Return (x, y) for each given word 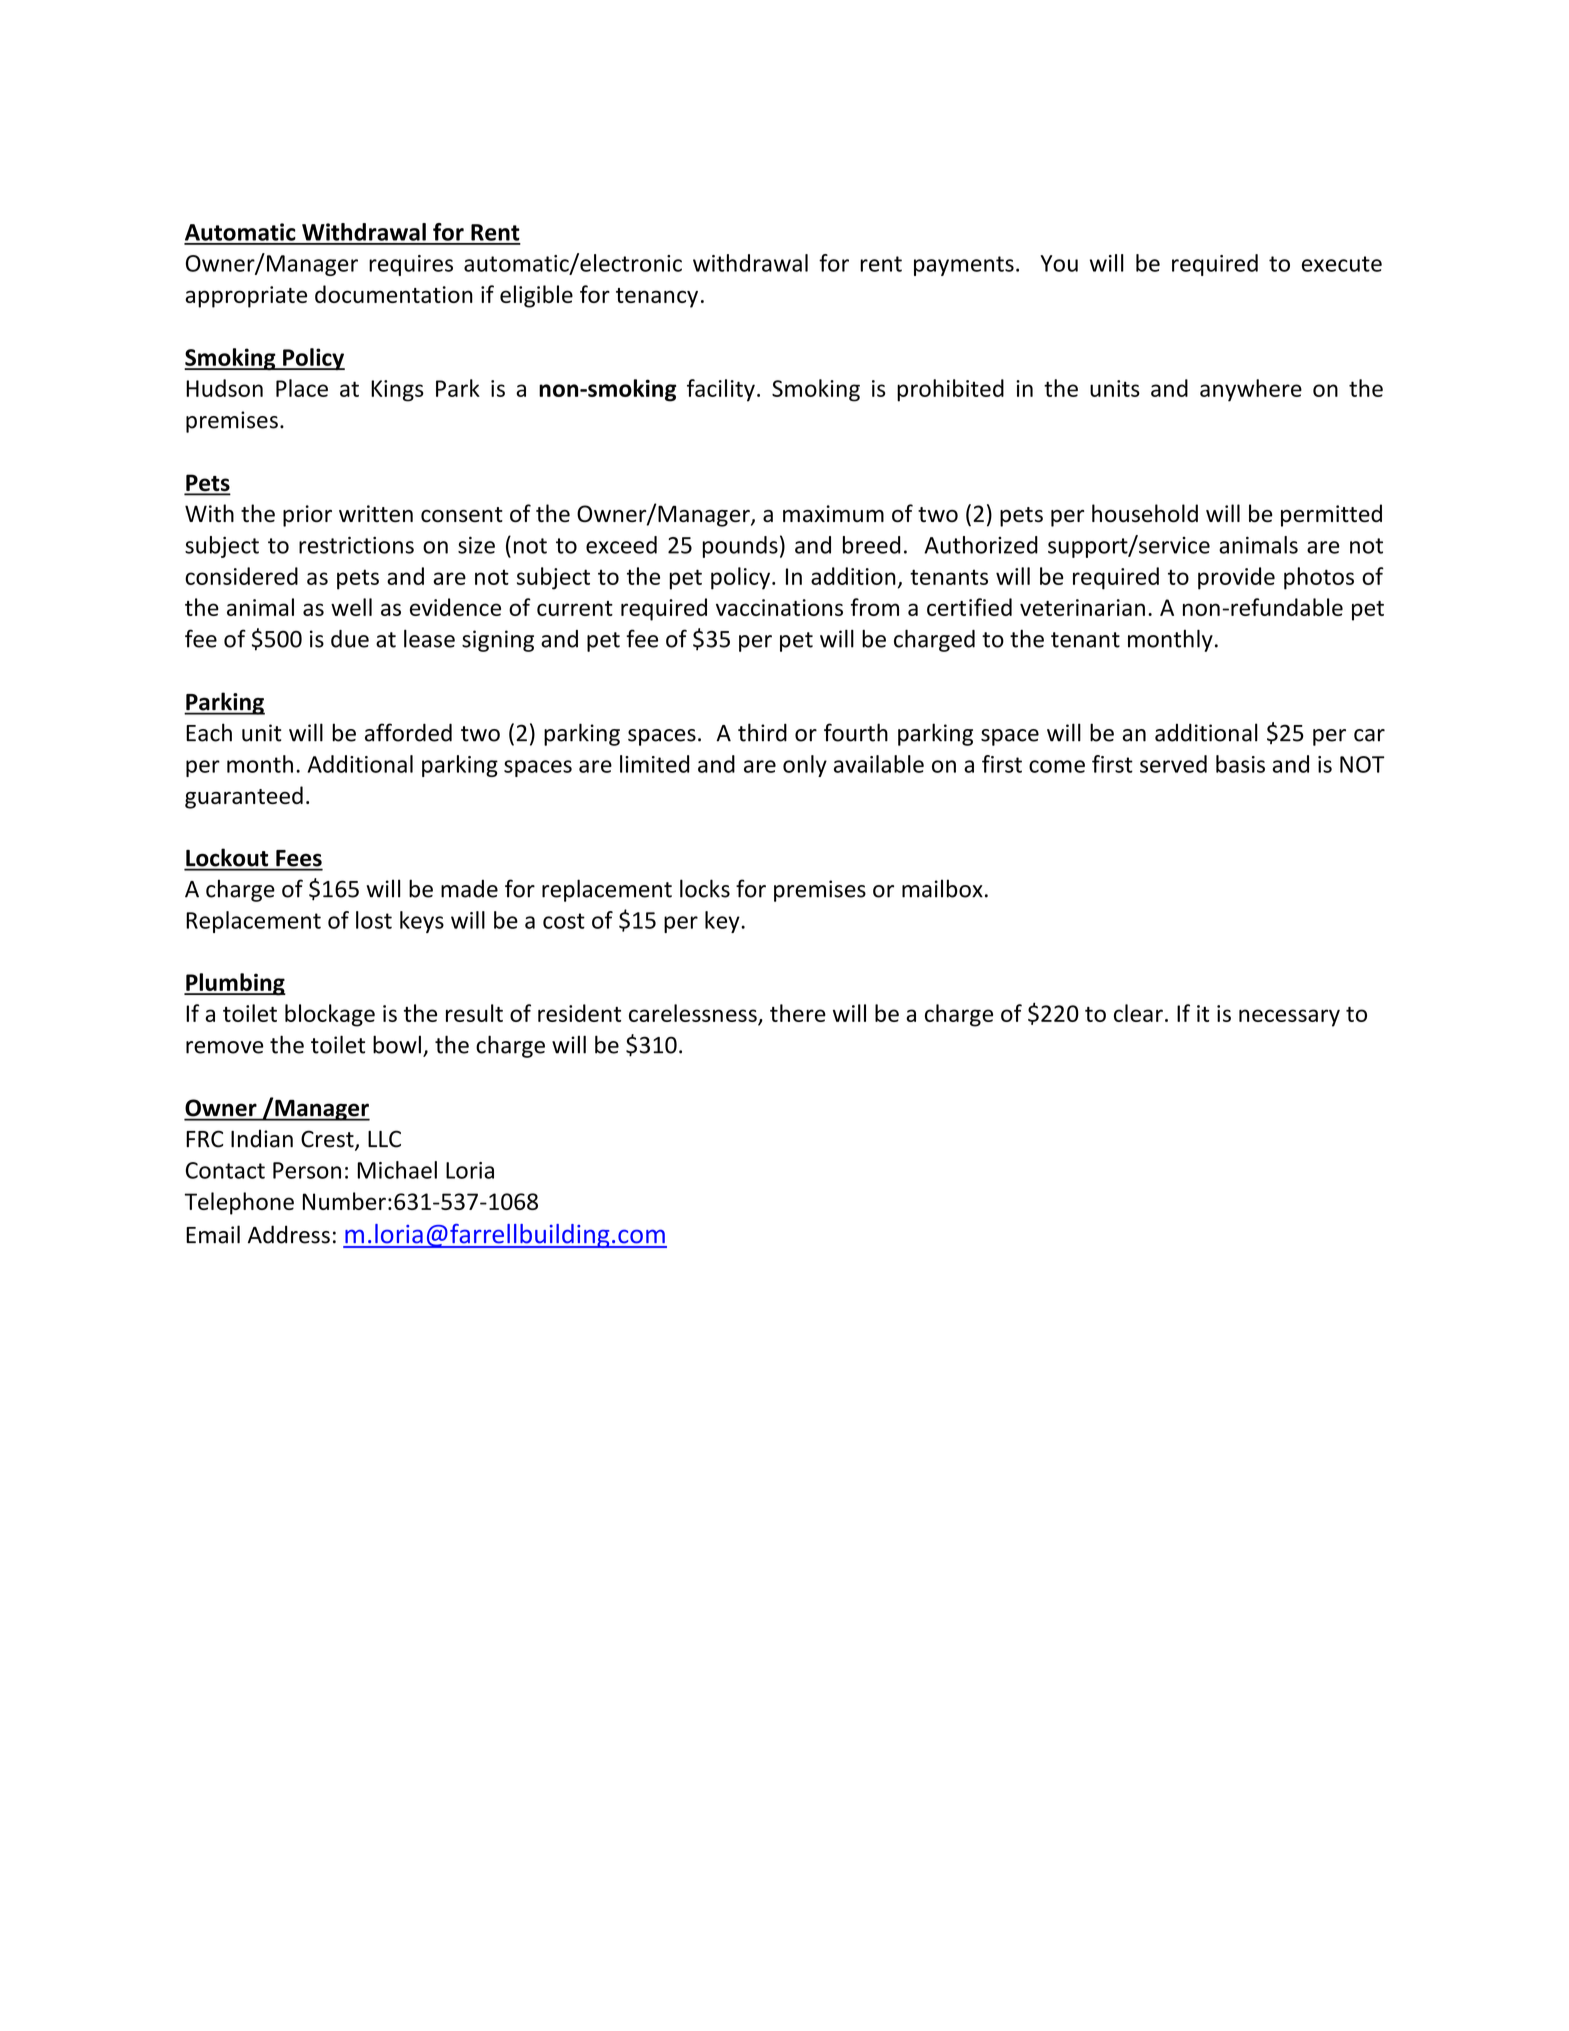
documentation (394, 294)
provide (1236, 578)
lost (374, 920)
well (351, 607)
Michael (397, 1170)
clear (1138, 1013)
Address (289, 1234)
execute (1342, 264)
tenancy (657, 298)
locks (705, 888)
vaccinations (779, 607)
